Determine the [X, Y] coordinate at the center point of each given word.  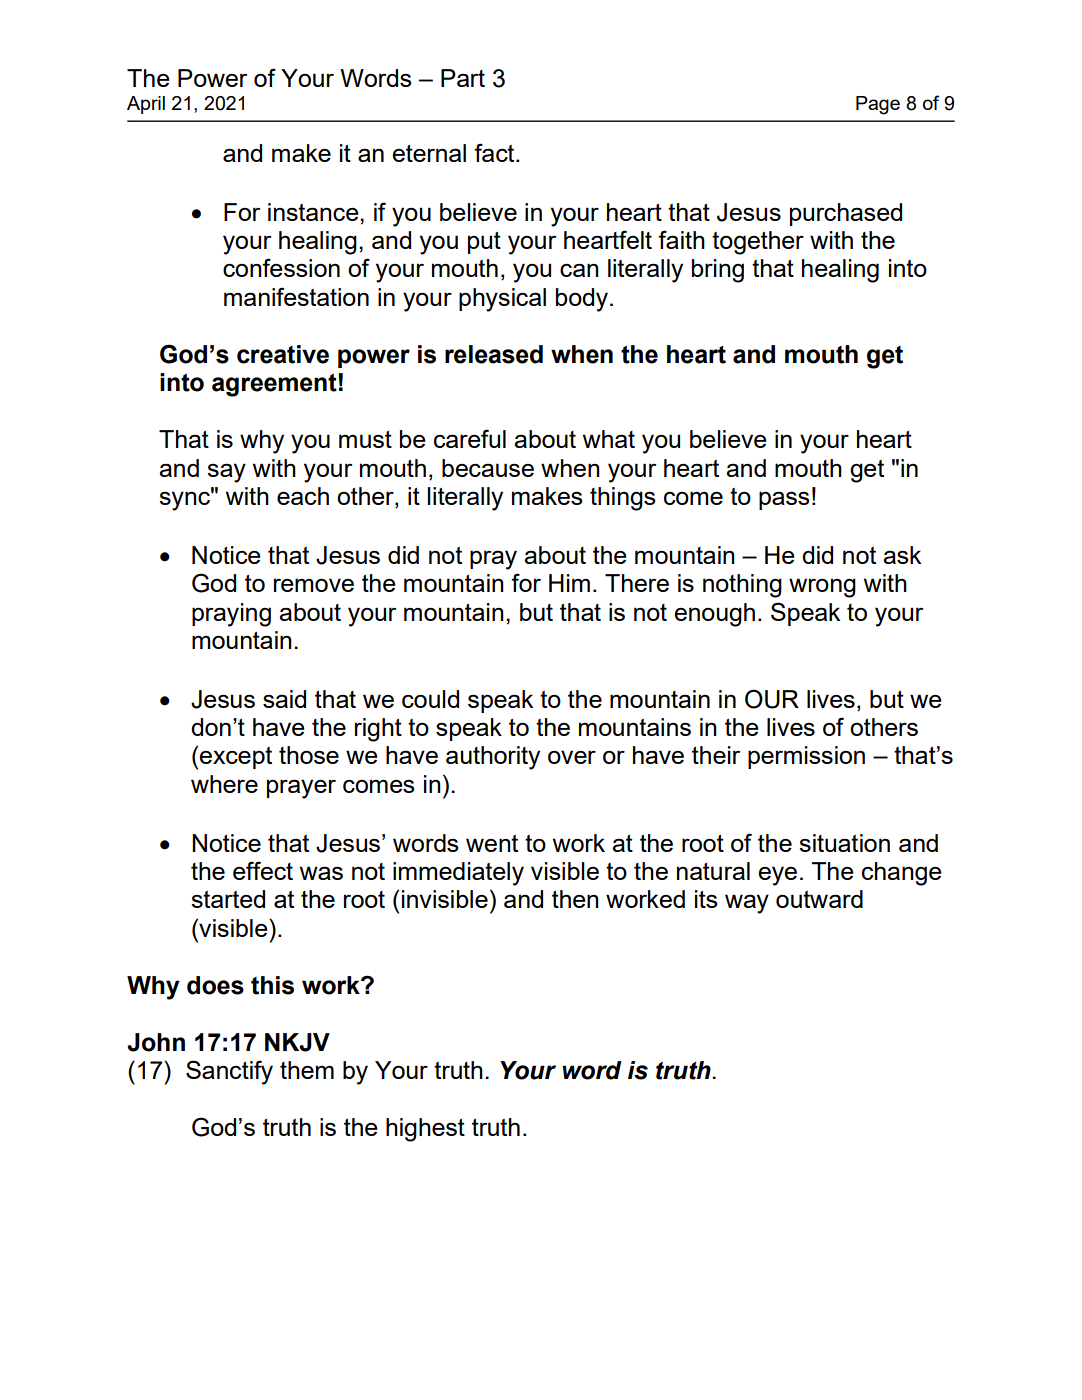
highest [425, 1130]
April [146, 105]
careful [470, 438]
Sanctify [229, 1072]
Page [878, 105]
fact [495, 152]
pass [784, 500]
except [235, 758]
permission [806, 757]
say [226, 473]
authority [493, 758]
